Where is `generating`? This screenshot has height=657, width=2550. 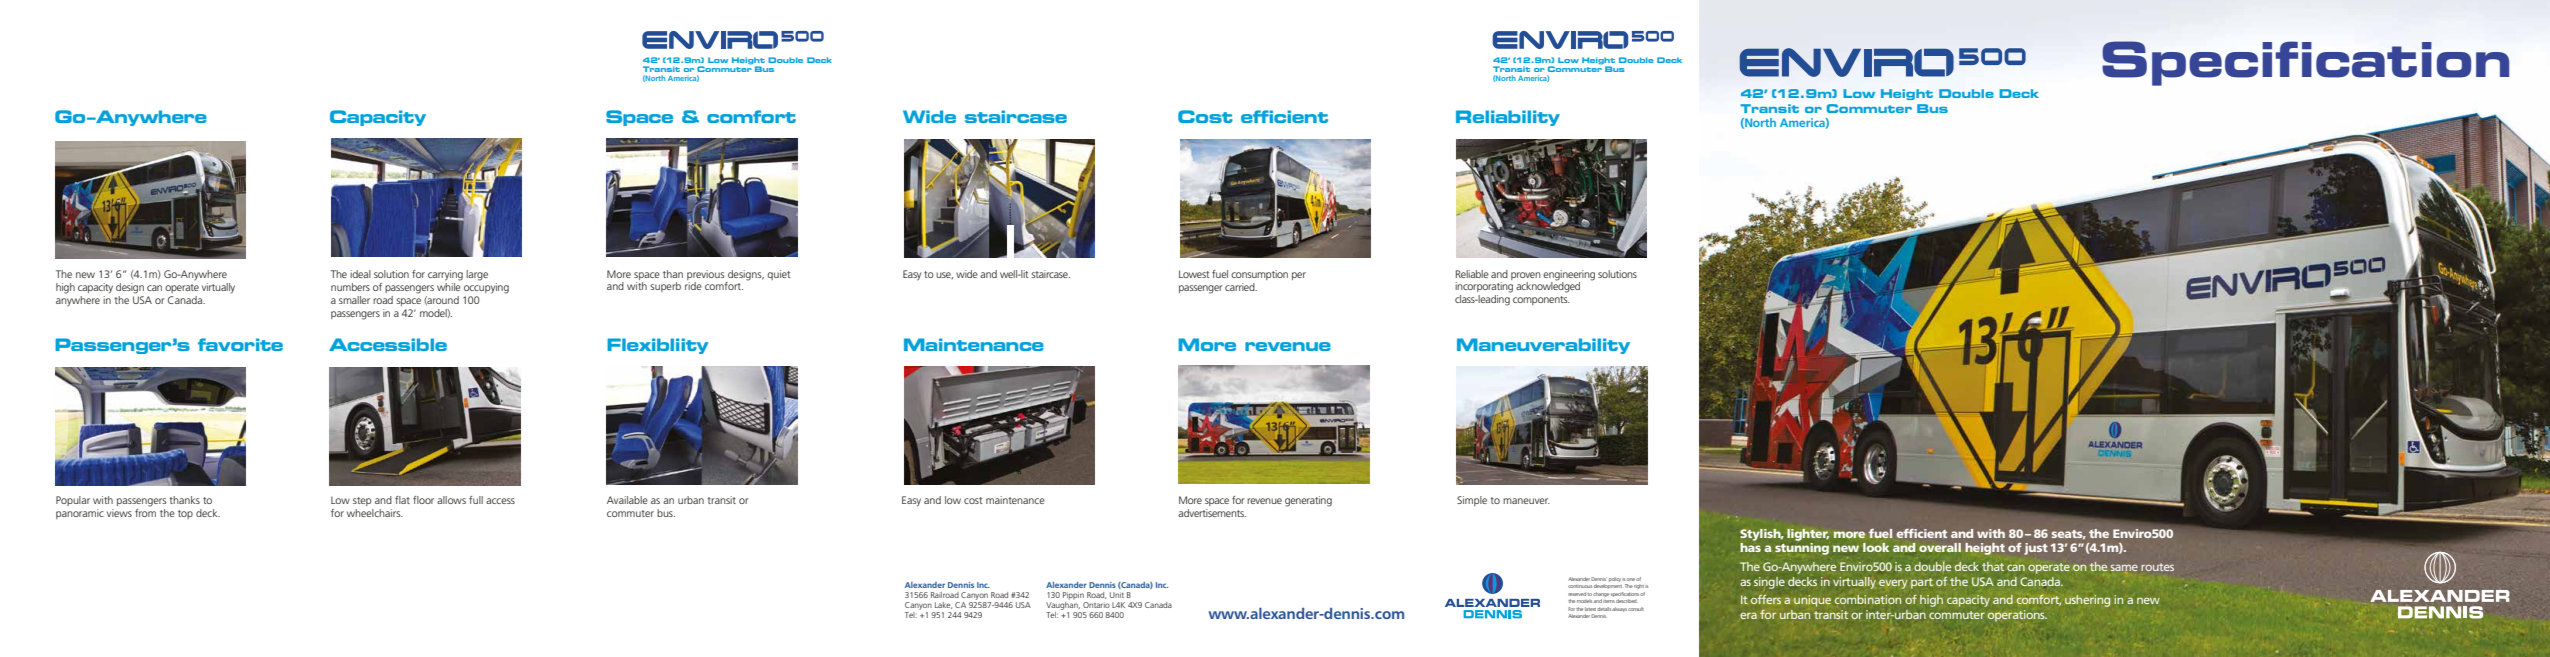 generating is located at coordinates (1308, 501).
